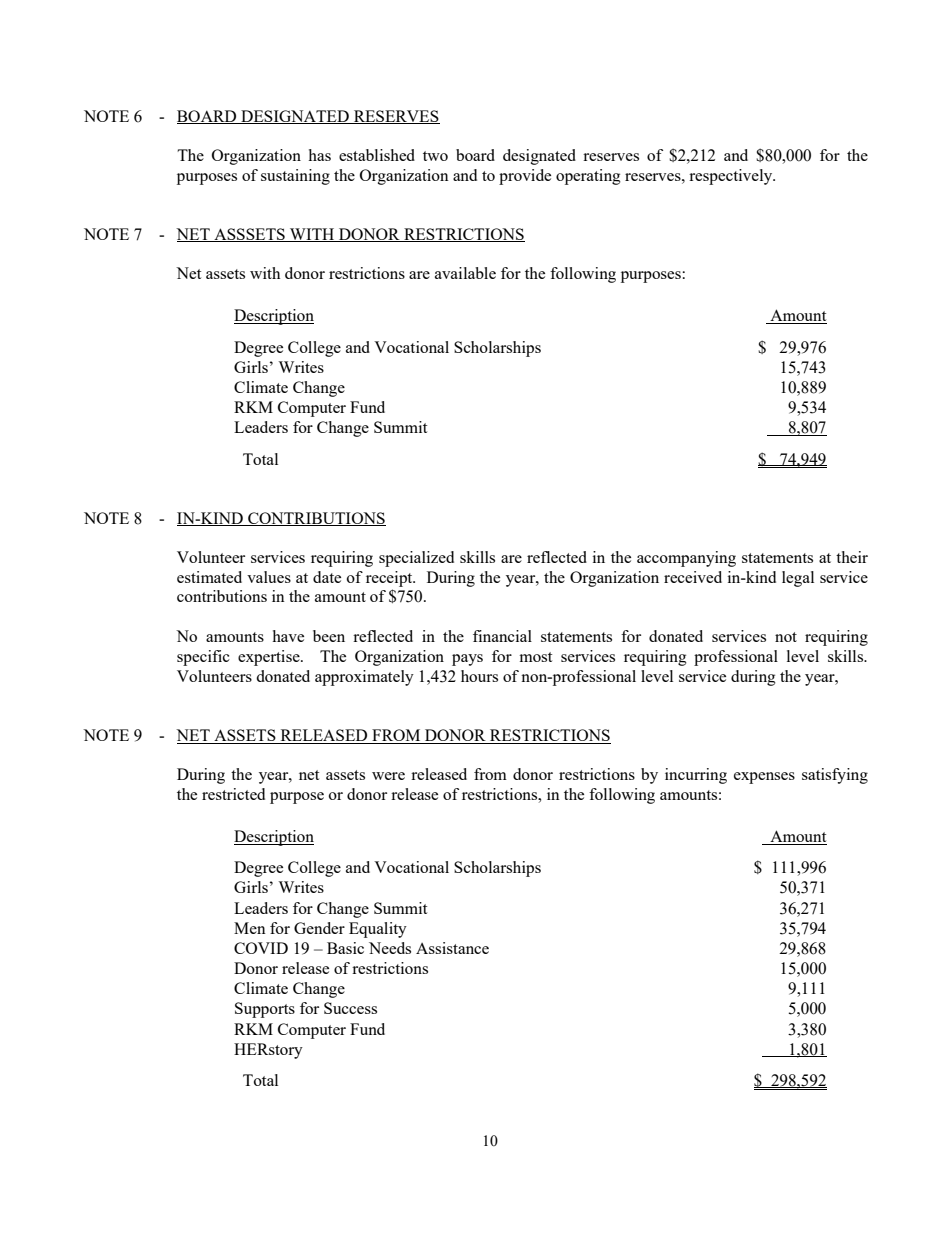 The image size is (952, 1233). I want to click on values, so click(269, 577).
